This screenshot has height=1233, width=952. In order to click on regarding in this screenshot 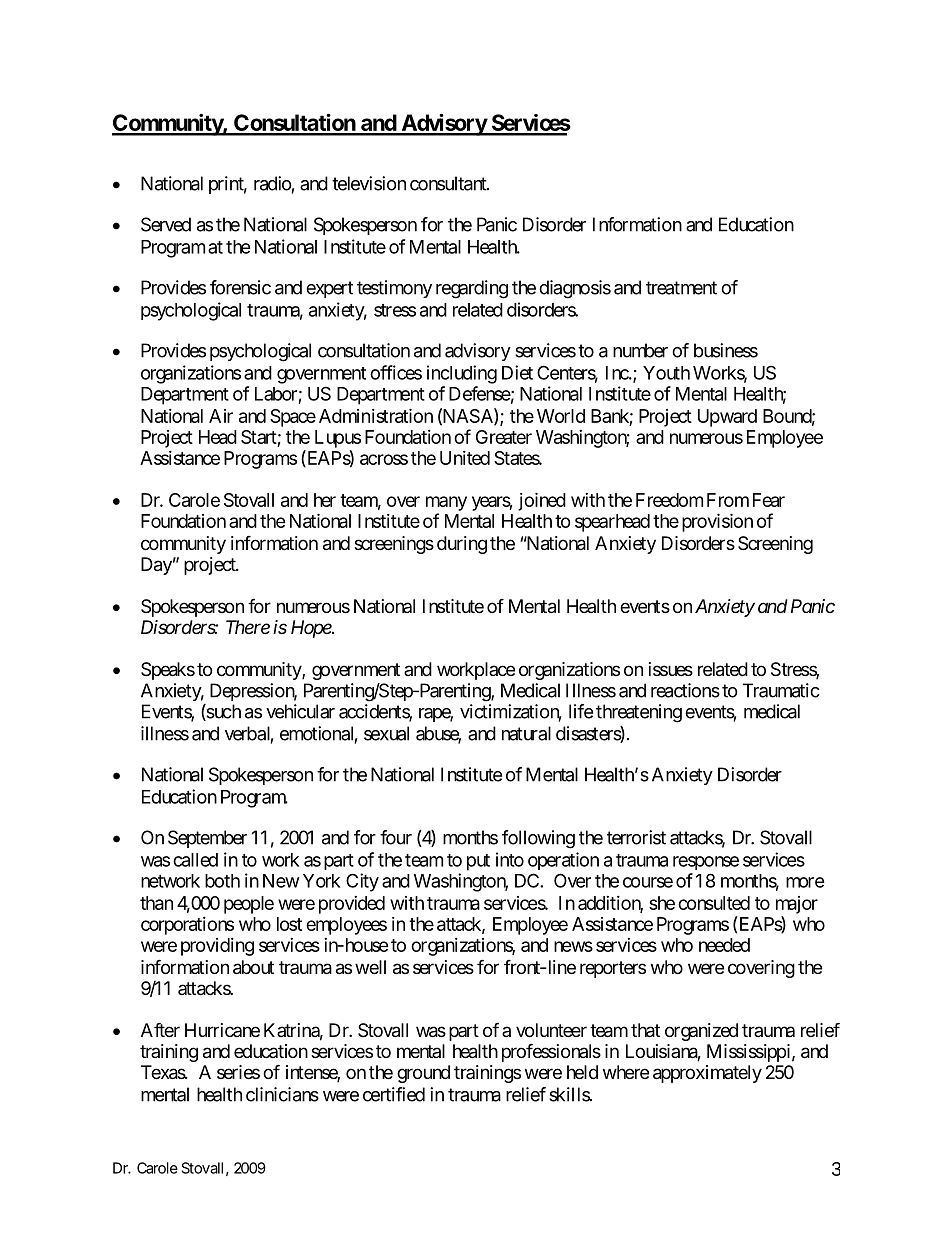, I will do `click(472, 289)`.
